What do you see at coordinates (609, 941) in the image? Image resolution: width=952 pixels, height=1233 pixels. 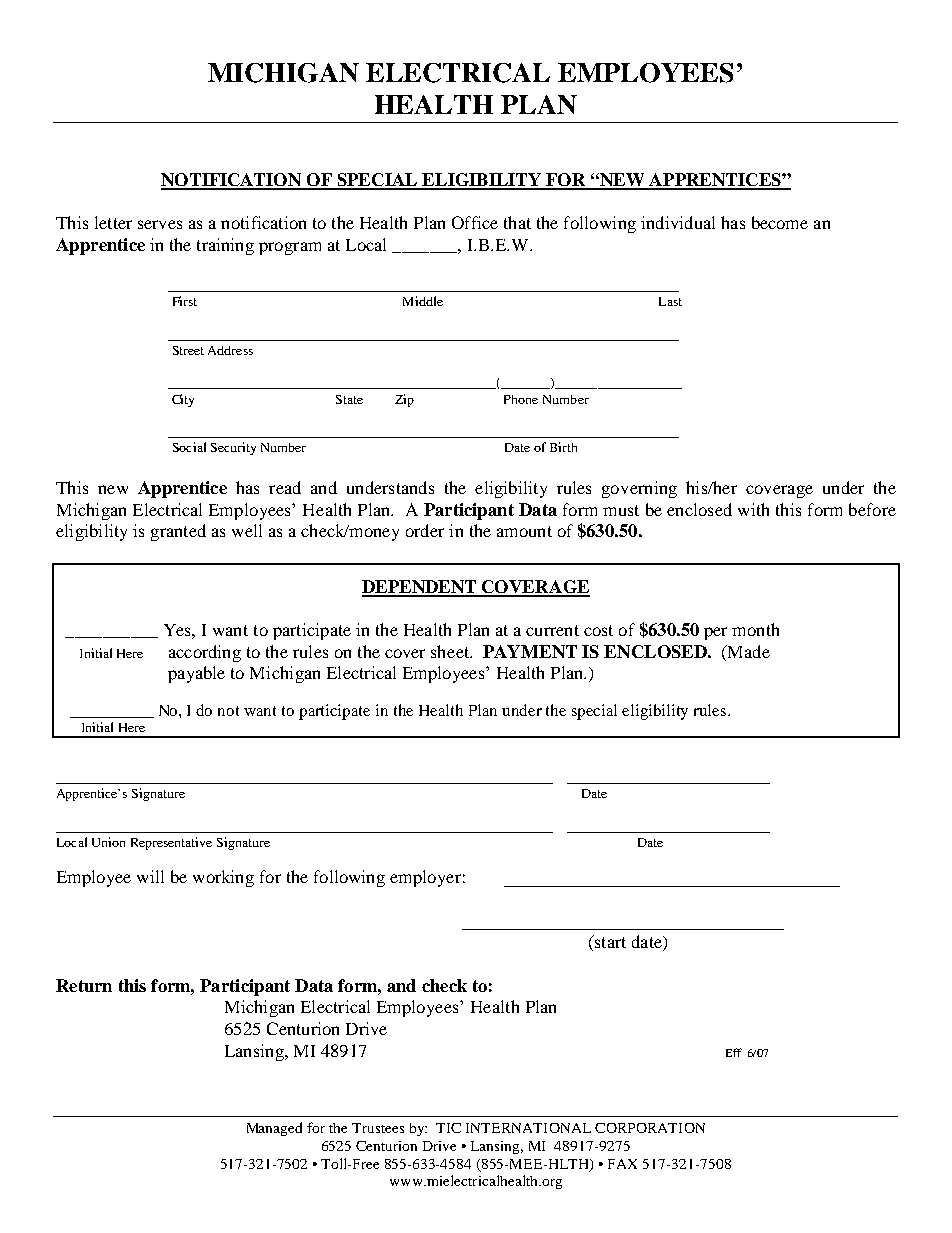 I see `start` at bounding box center [609, 941].
